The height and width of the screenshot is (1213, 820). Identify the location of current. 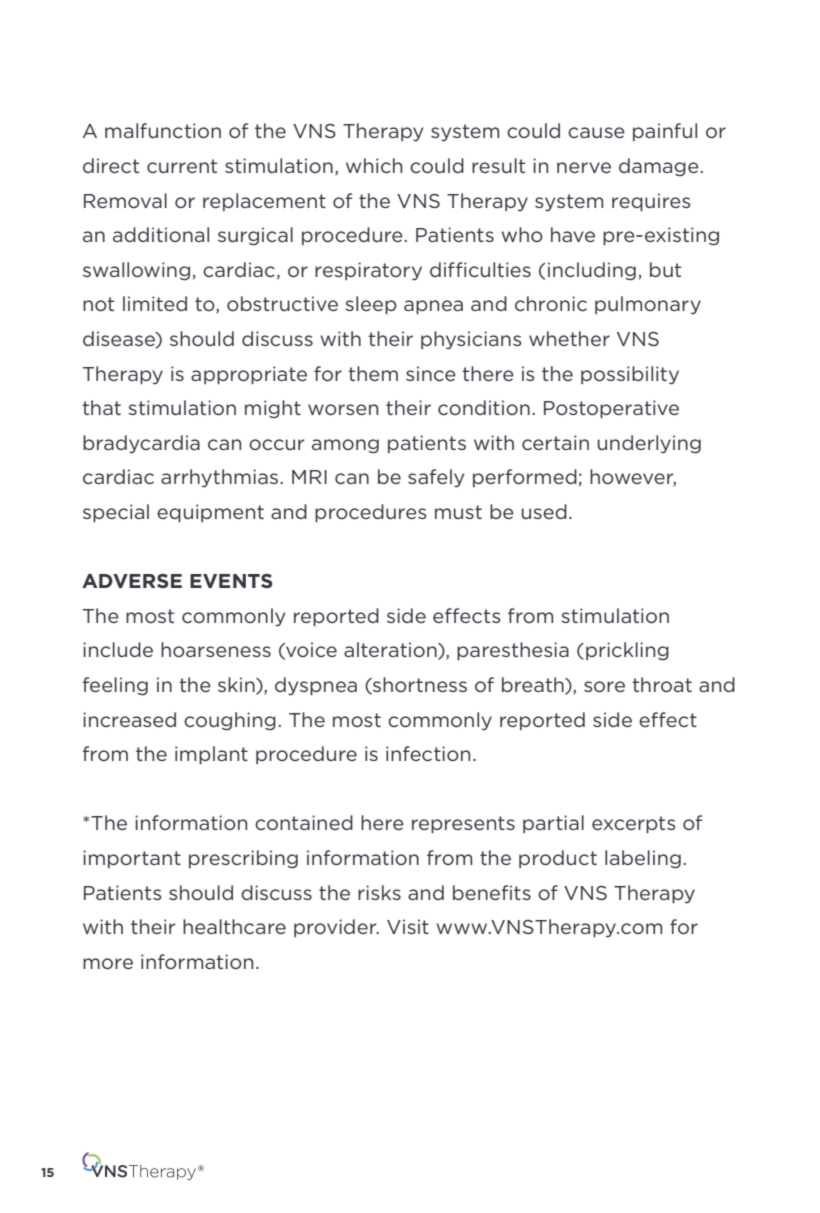
(182, 166).
